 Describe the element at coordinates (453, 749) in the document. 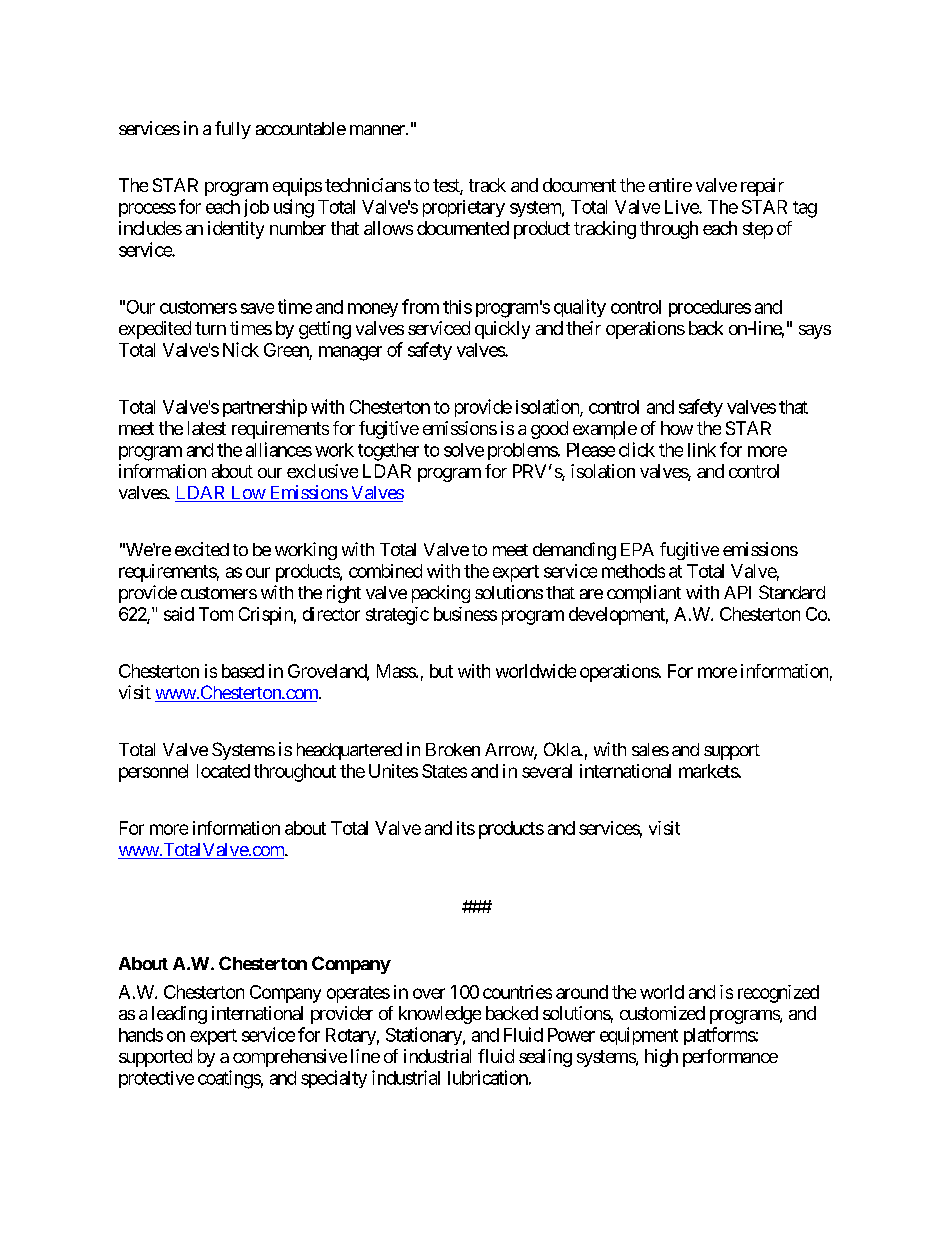

I see `Broken` at that location.
